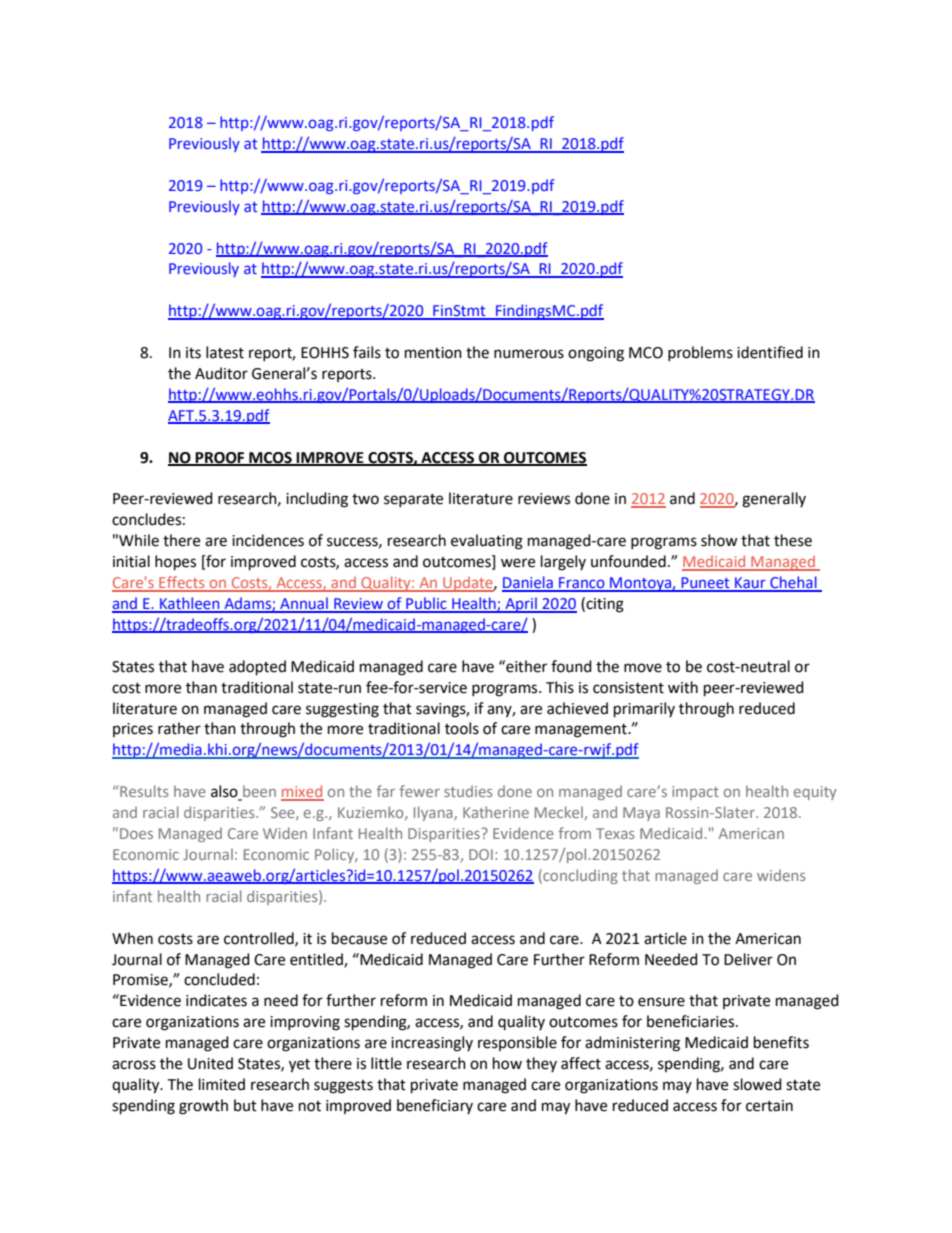 The width and height of the screenshot is (952, 1233). What do you see at coordinates (757, 1084) in the screenshot?
I see `slowed` at bounding box center [757, 1084].
